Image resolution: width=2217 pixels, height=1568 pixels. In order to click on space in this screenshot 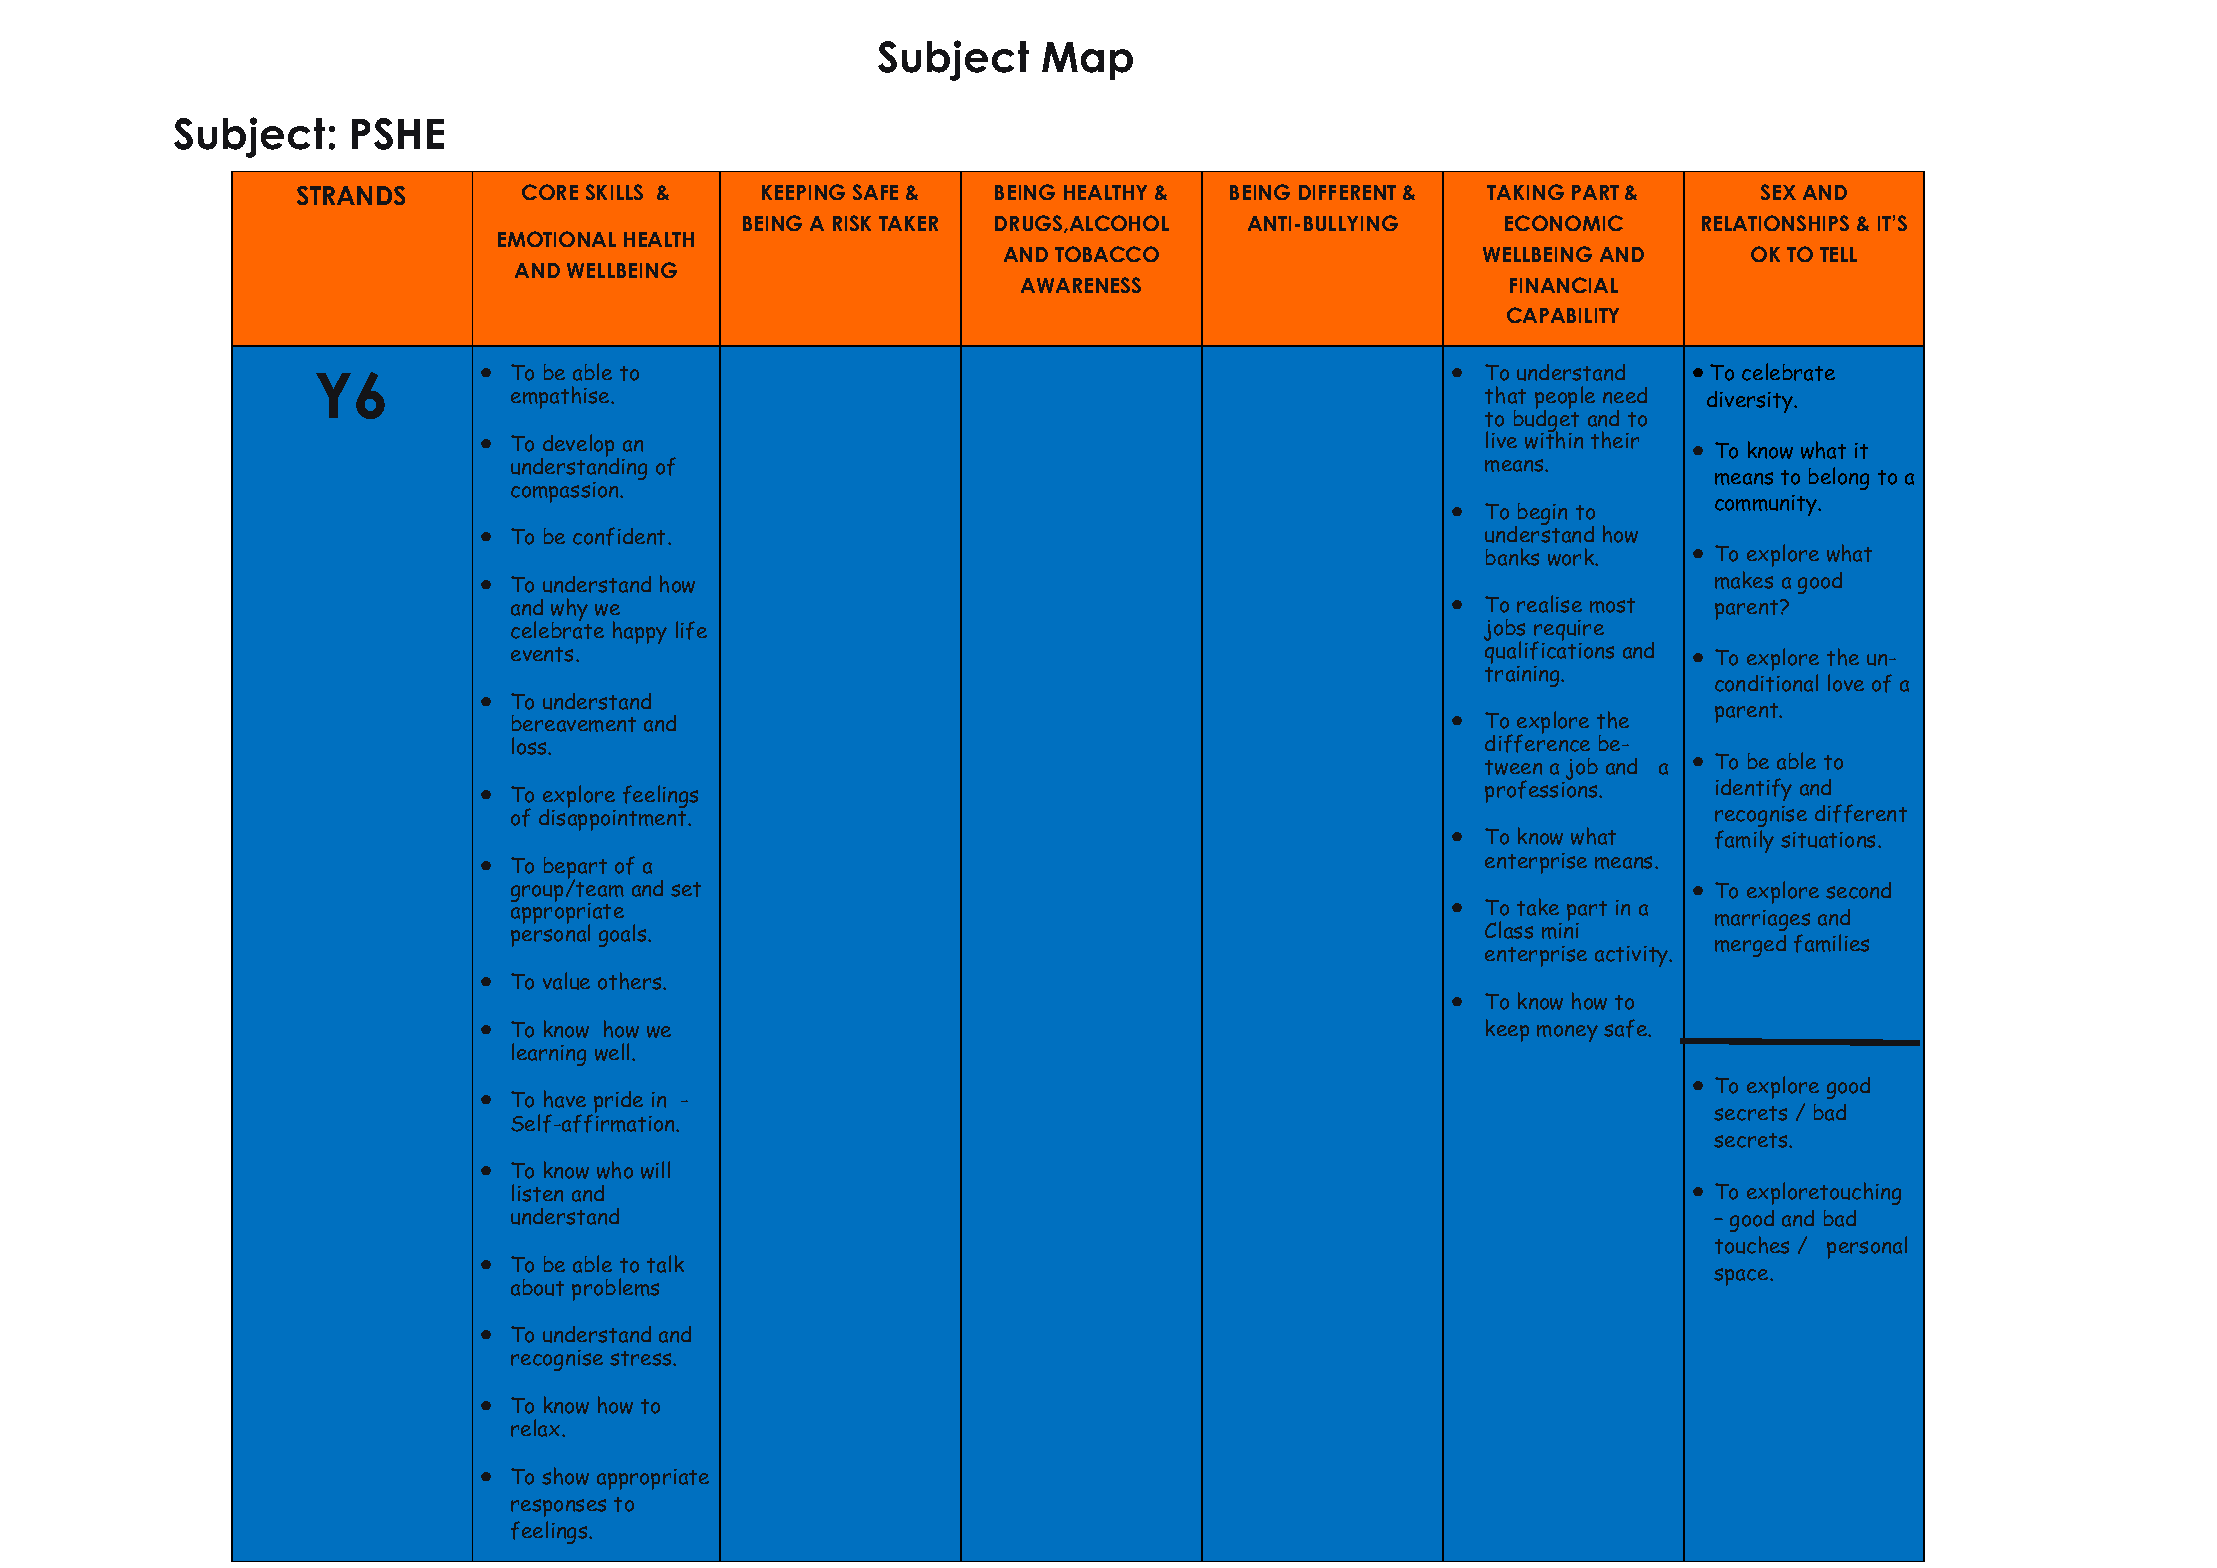, I will do `click(1742, 1277)`.
